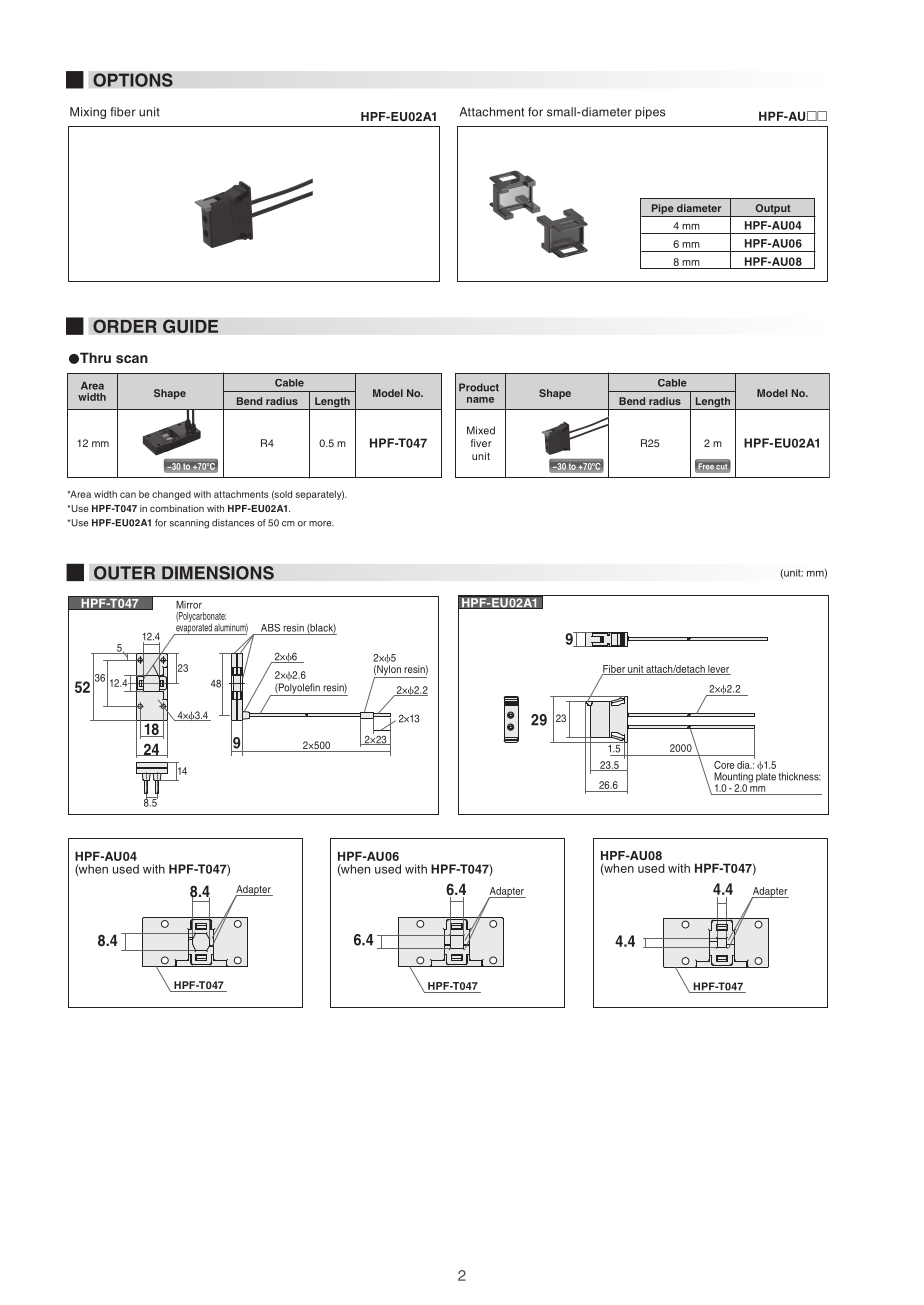  Describe the element at coordinates (194, 628) in the page. I see `evaporated` at that location.
